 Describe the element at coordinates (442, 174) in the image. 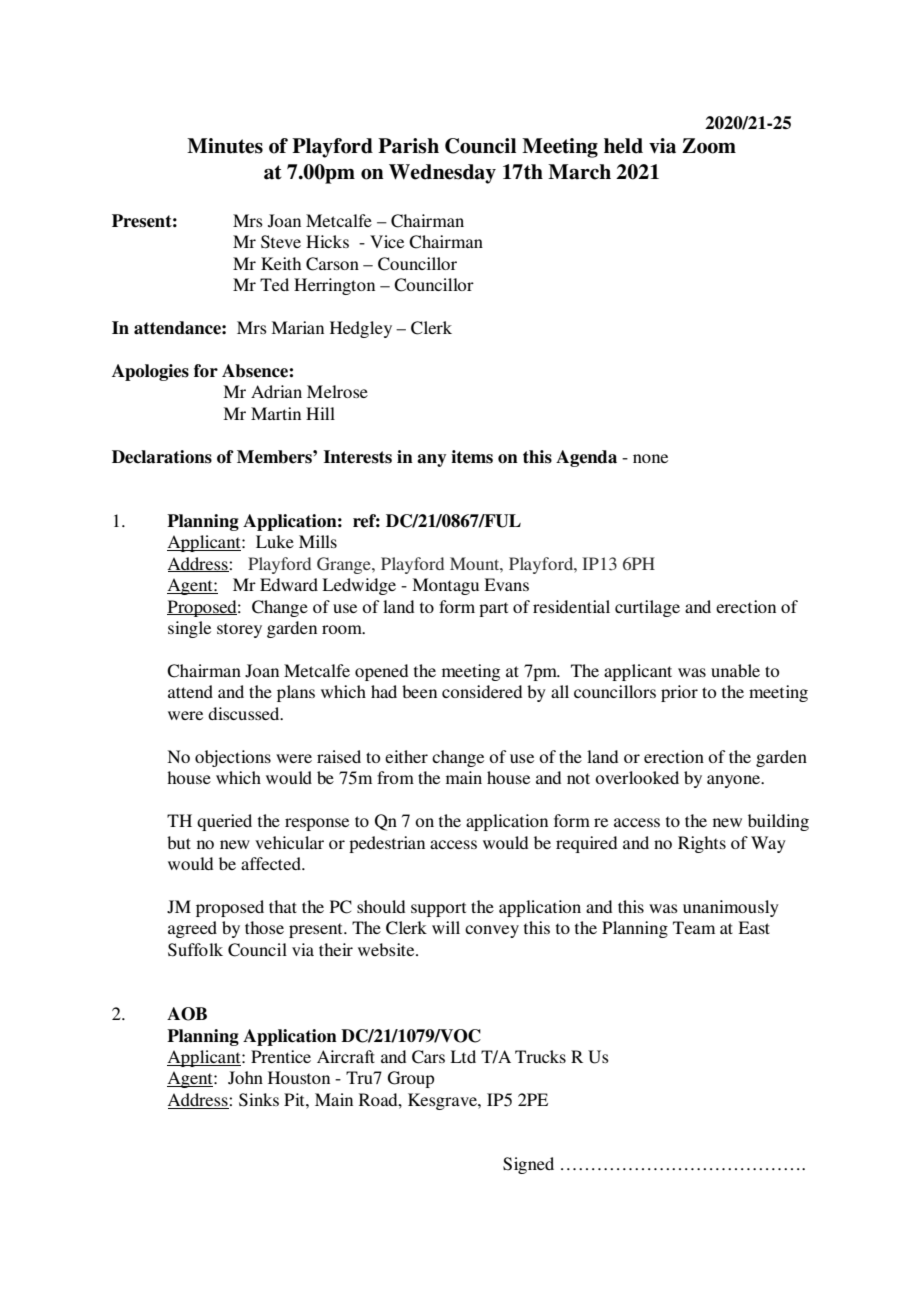

I see `Wednesday` at that location.
